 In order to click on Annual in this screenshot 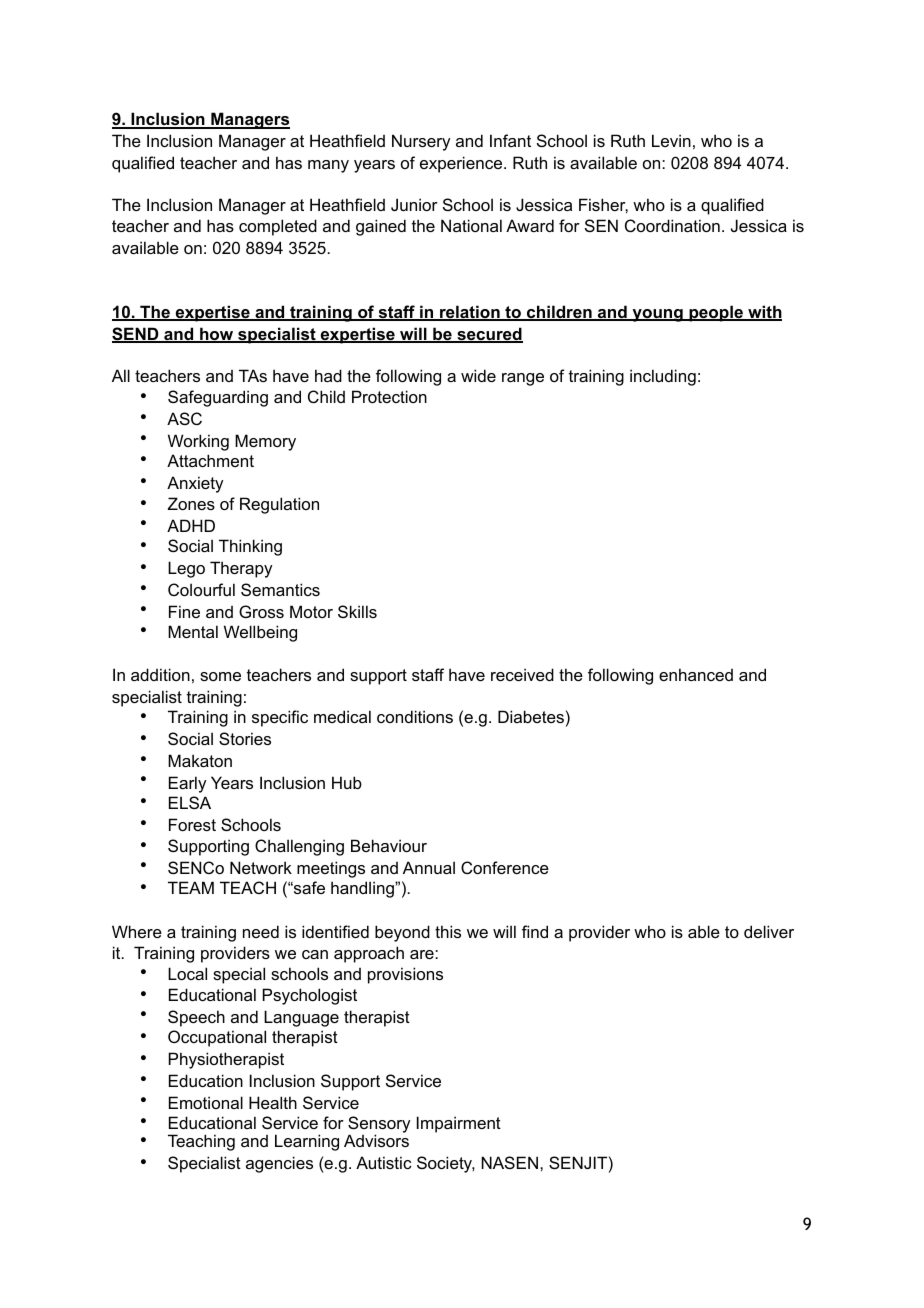, I will do `click(429, 867)`.
